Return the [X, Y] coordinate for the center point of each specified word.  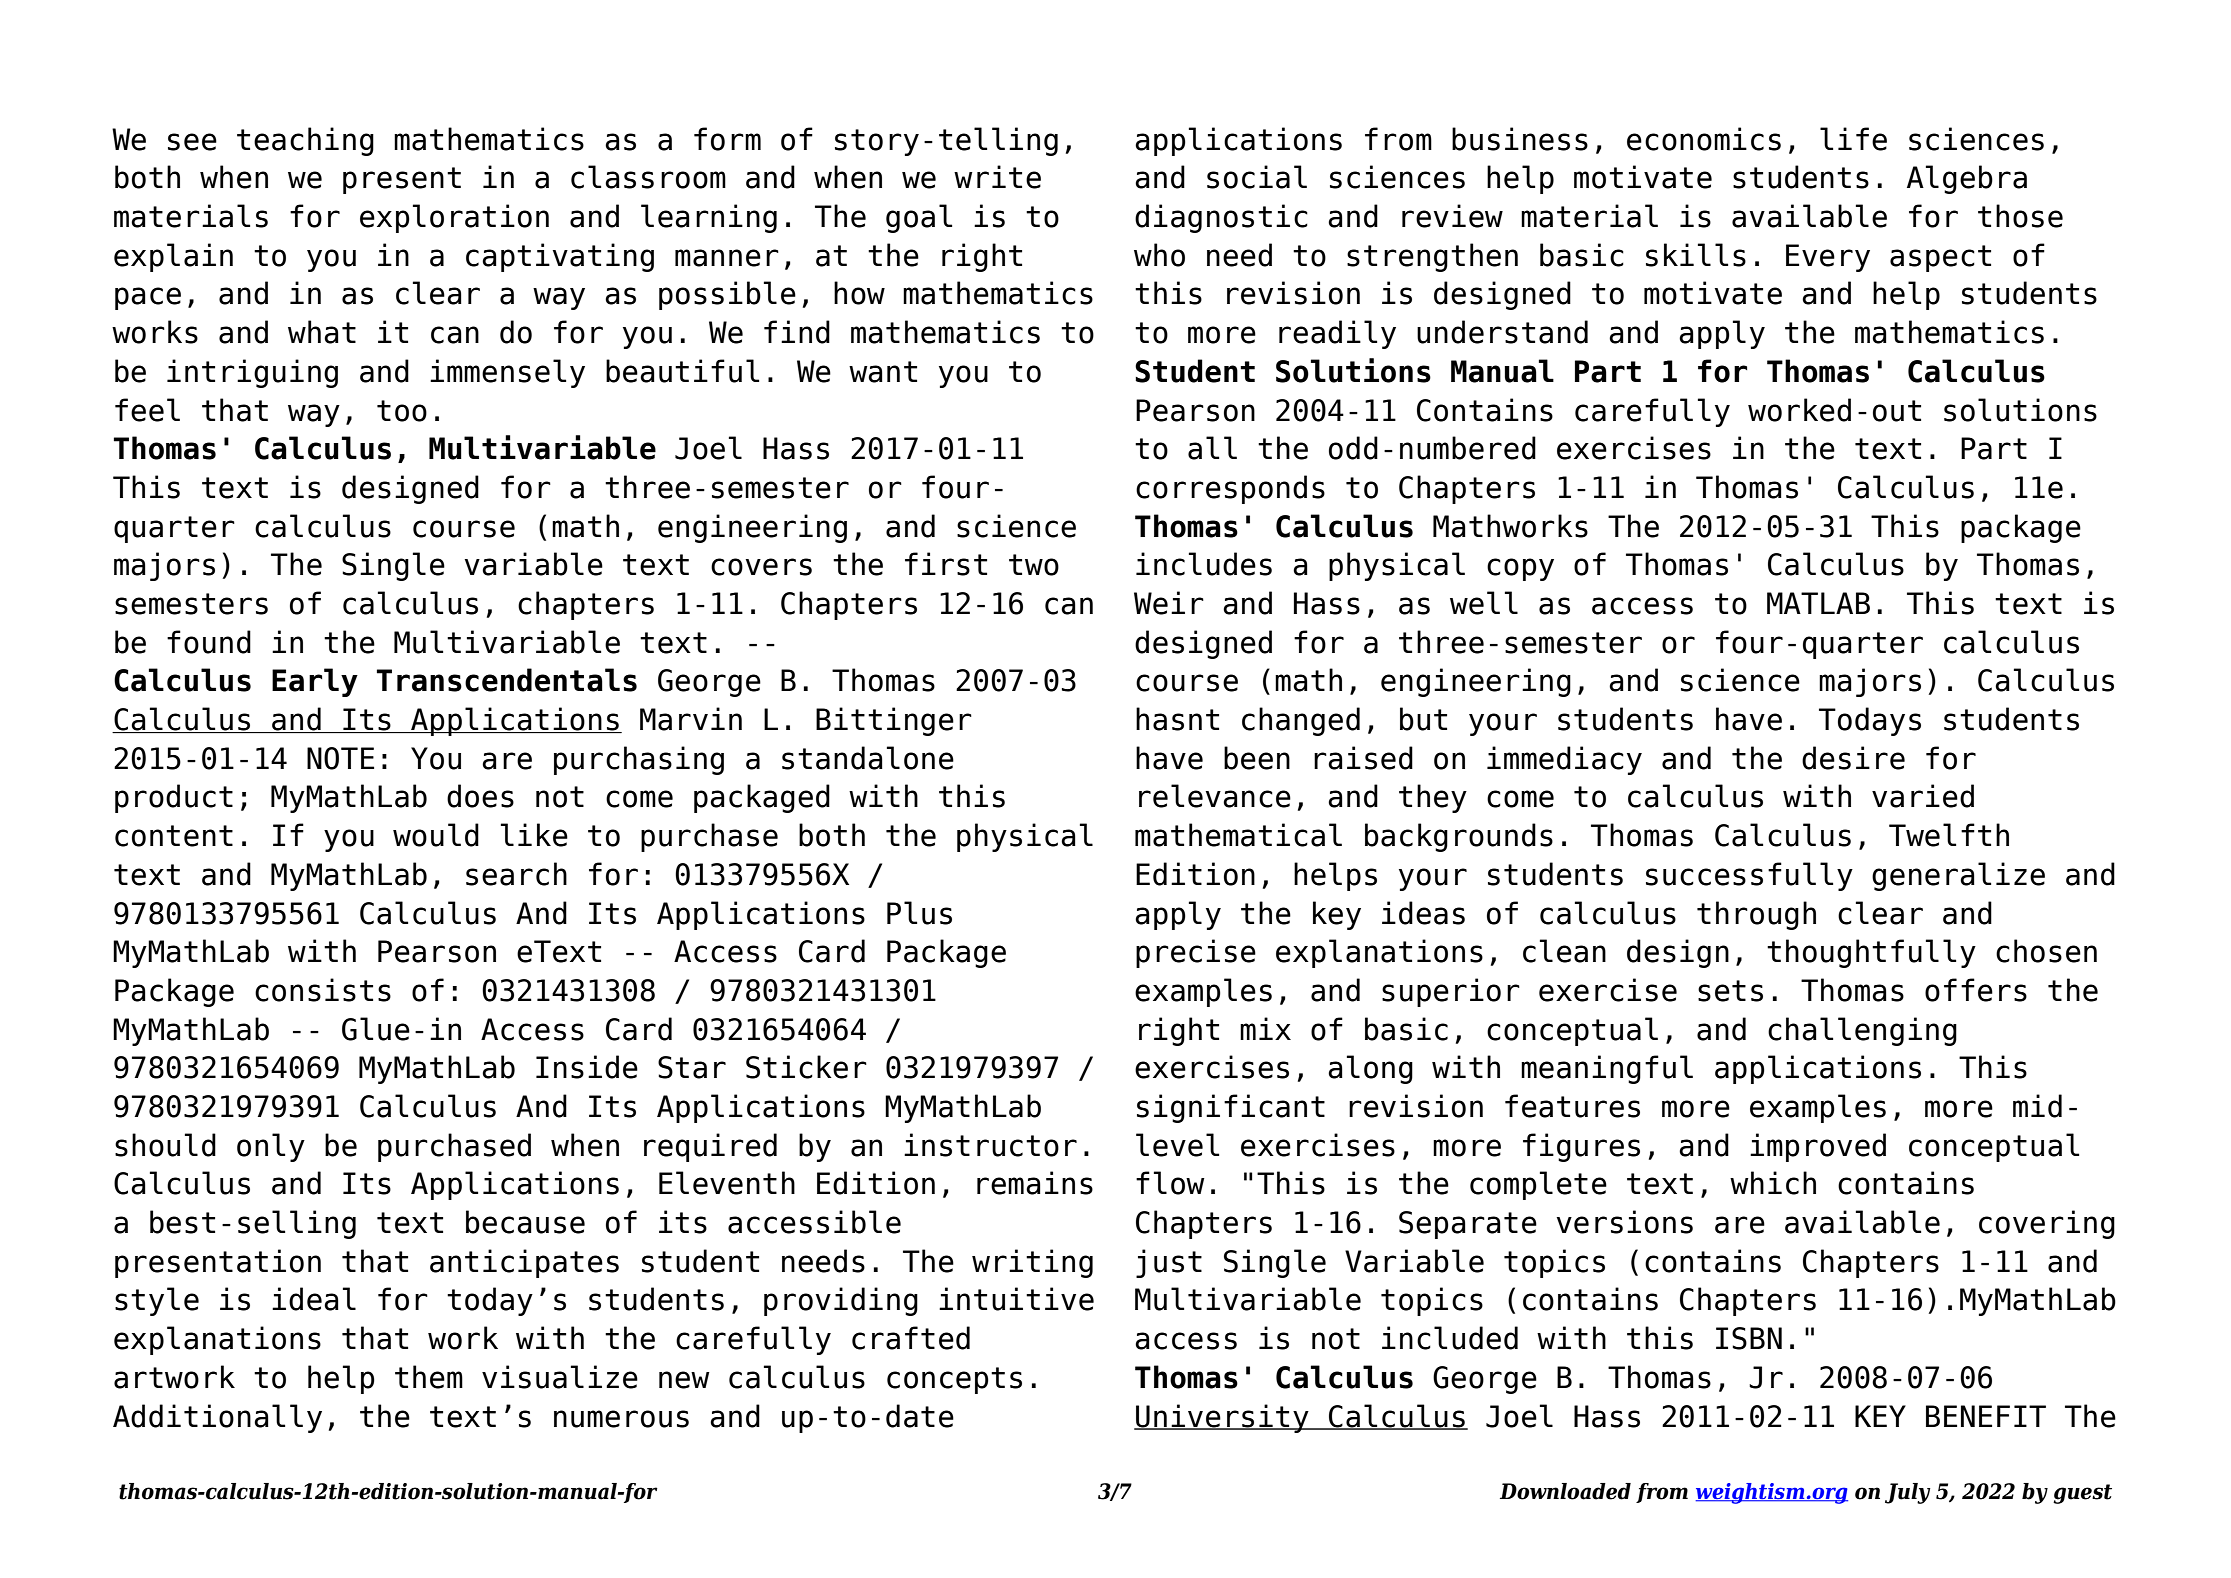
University [1222, 1418]
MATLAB [1818, 603]
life [1853, 139]
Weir [1169, 603]
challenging [1862, 1031]
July [1908, 1493]
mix [1265, 1028]
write [997, 177]
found [209, 642]
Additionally [217, 1418]
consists [323, 990]
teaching [305, 141]
